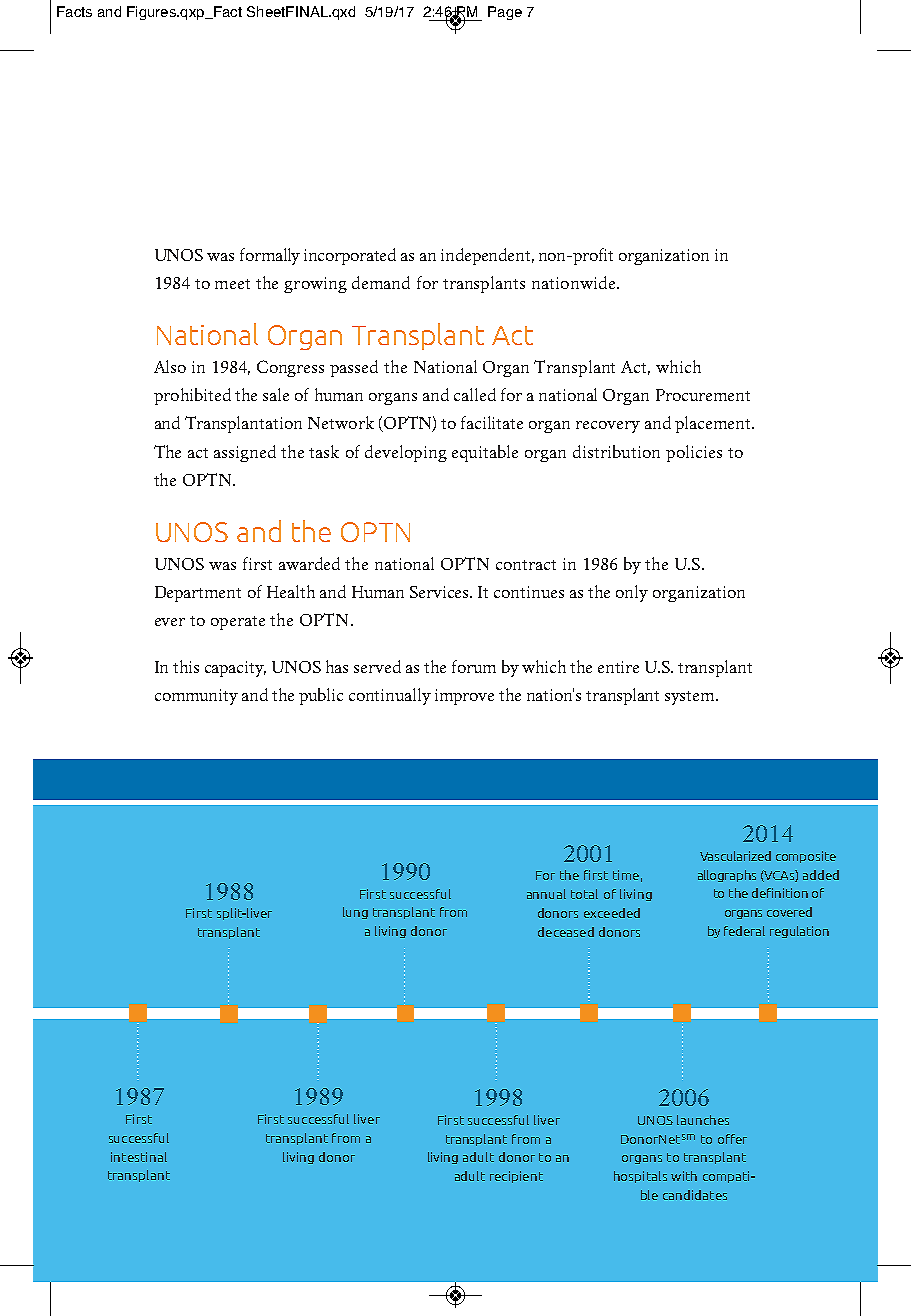 The height and width of the screenshot is (1316, 911). What do you see at coordinates (703, 395) in the screenshot?
I see `Procurement` at bounding box center [703, 395].
